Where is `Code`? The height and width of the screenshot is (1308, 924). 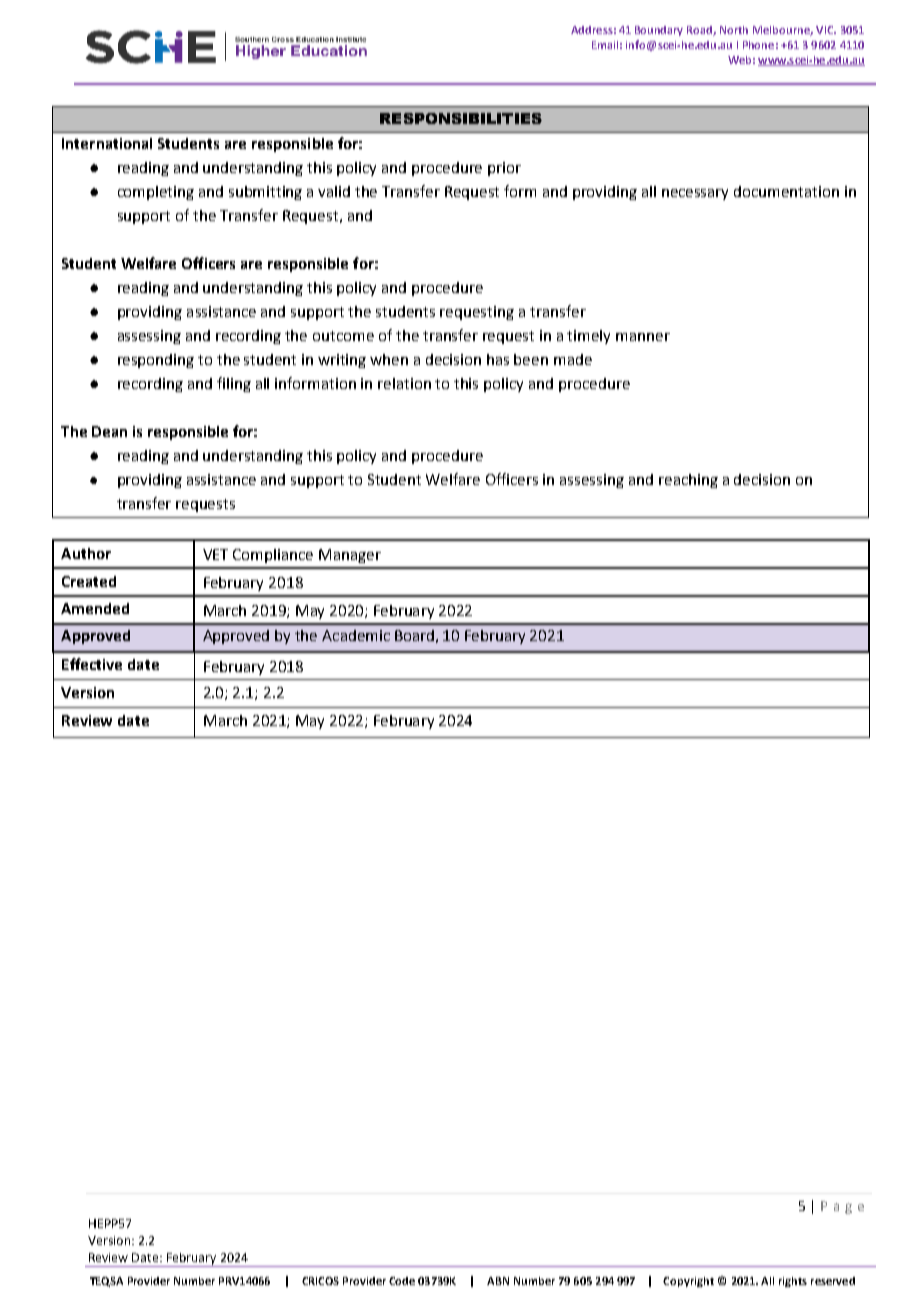 Code is located at coordinates (402, 1281).
